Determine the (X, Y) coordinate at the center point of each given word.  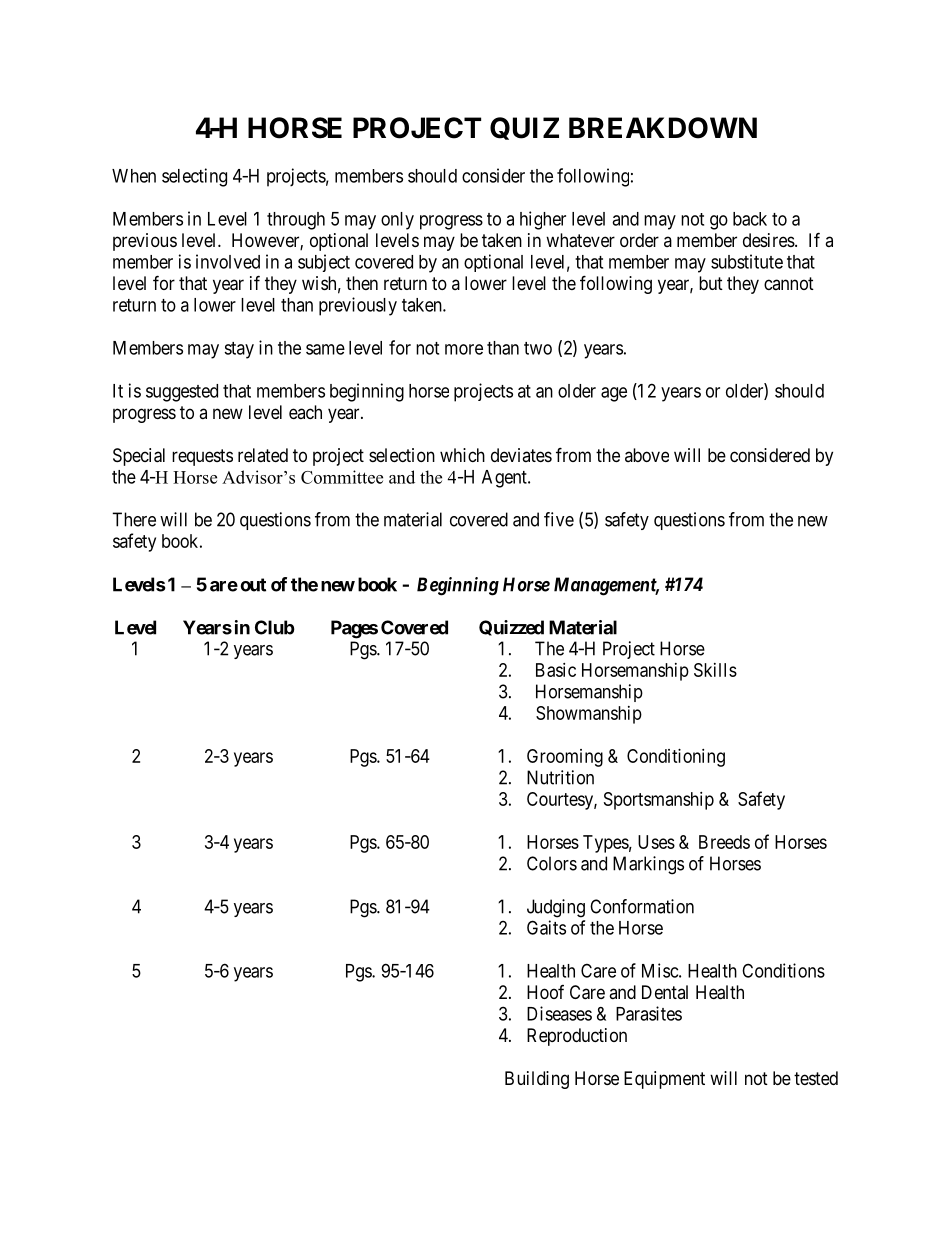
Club (275, 627)
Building (537, 1080)
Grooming (565, 758)
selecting (194, 177)
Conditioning (676, 758)
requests (202, 457)
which (462, 455)
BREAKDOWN (663, 128)
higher (543, 220)
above (647, 455)
